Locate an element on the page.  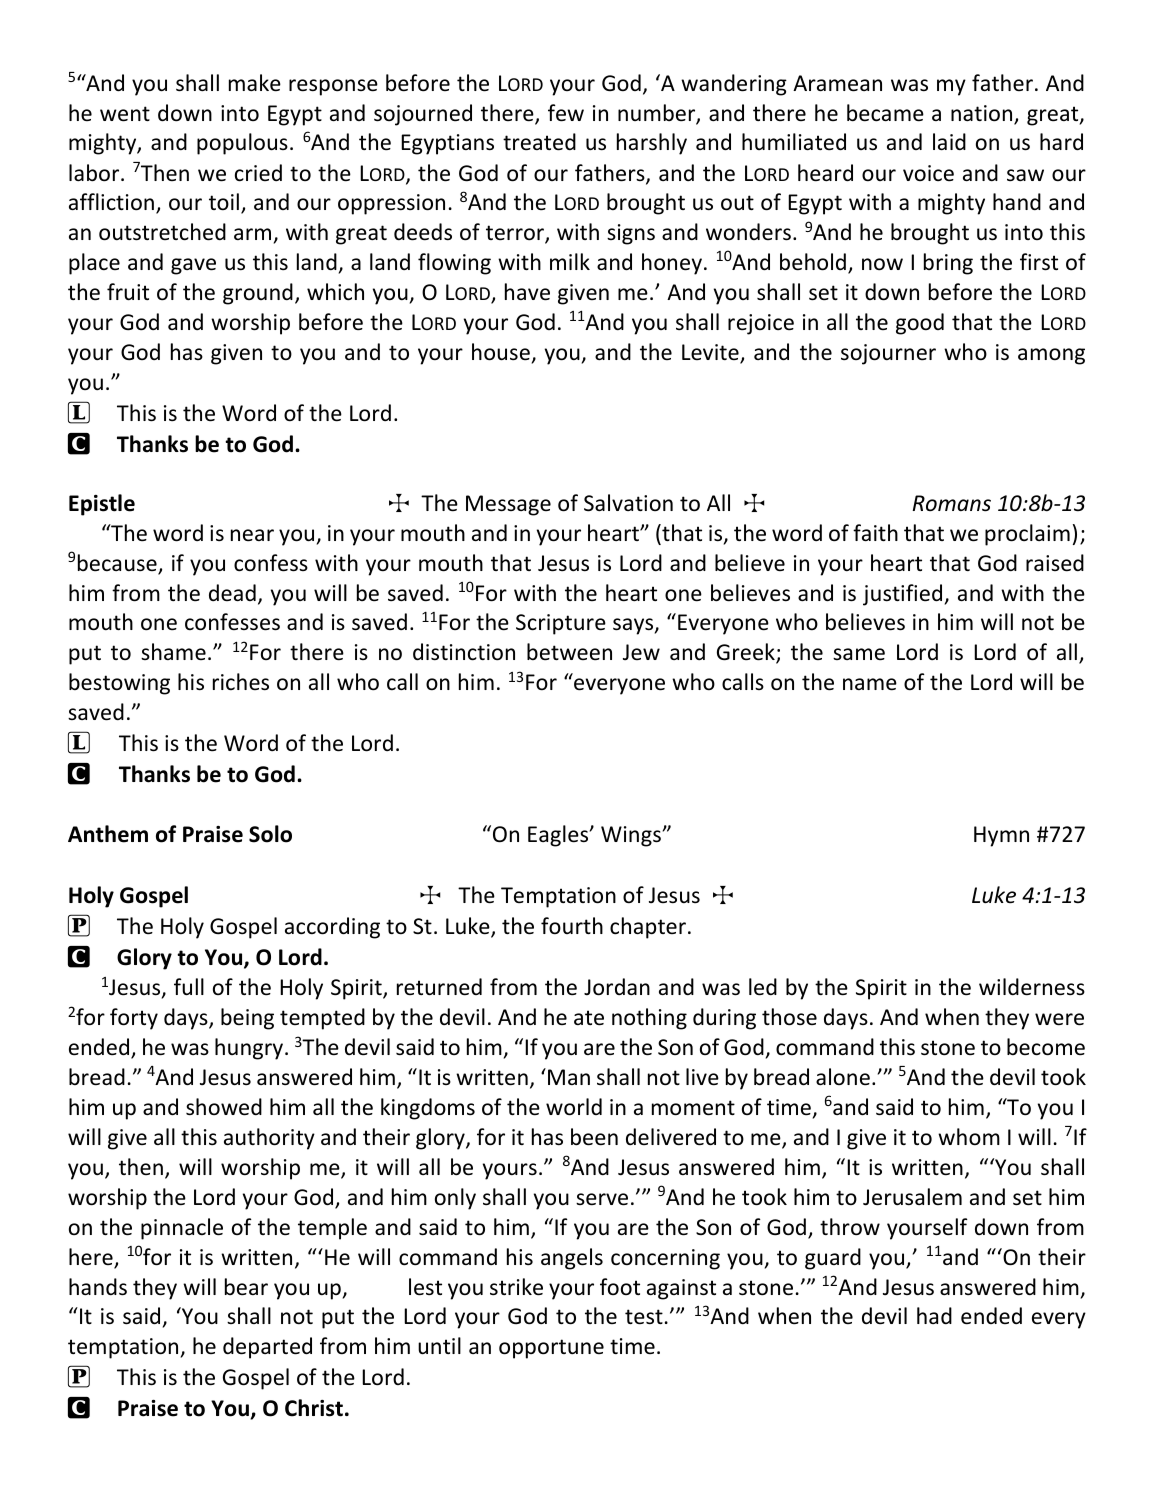
become is located at coordinates (1046, 1047).
